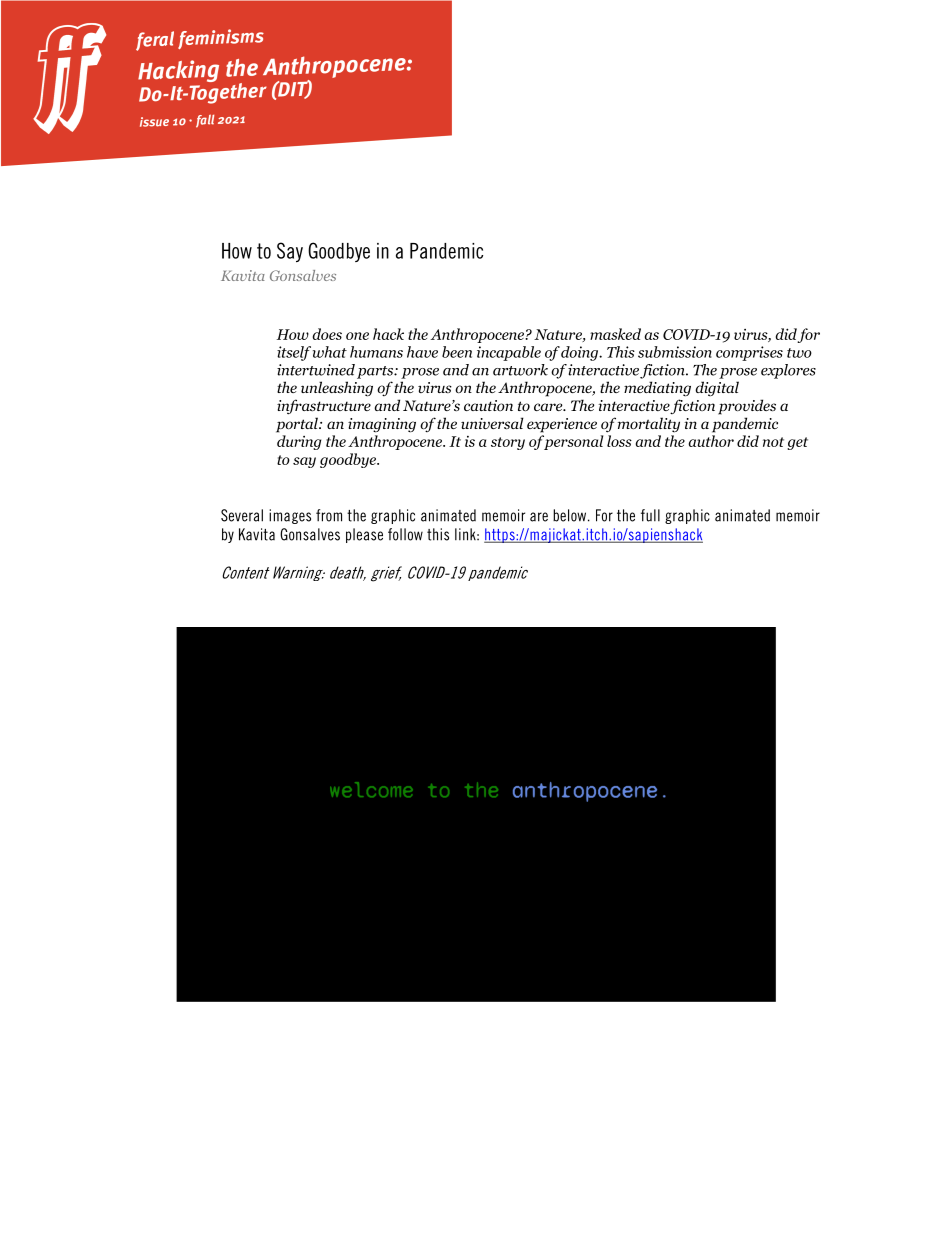 The height and width of the screenshot is (1233, 952). I want to click on during, so click(299, 442).
